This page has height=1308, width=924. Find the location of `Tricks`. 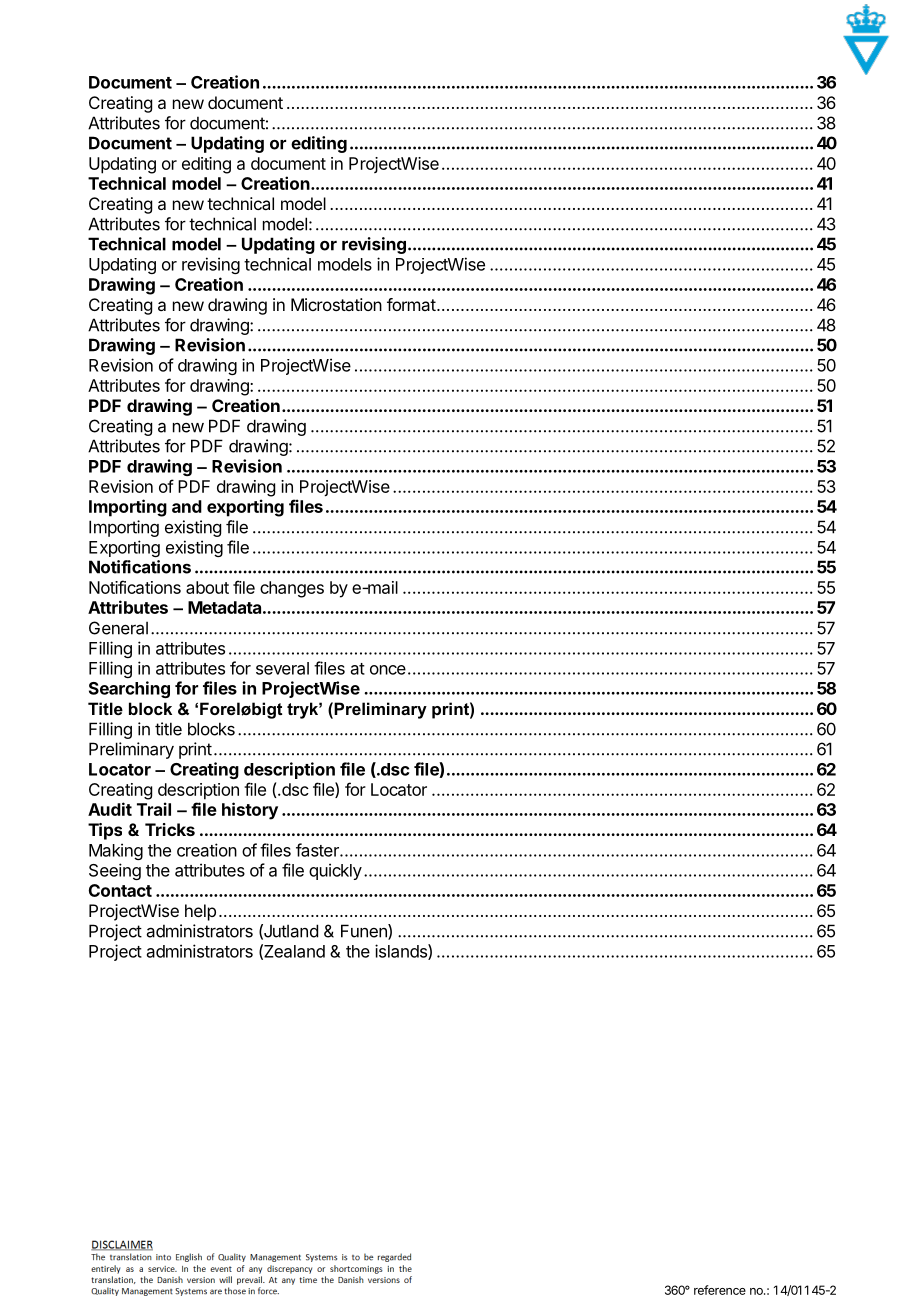

Tricks is located at coordinates (170, 829).
